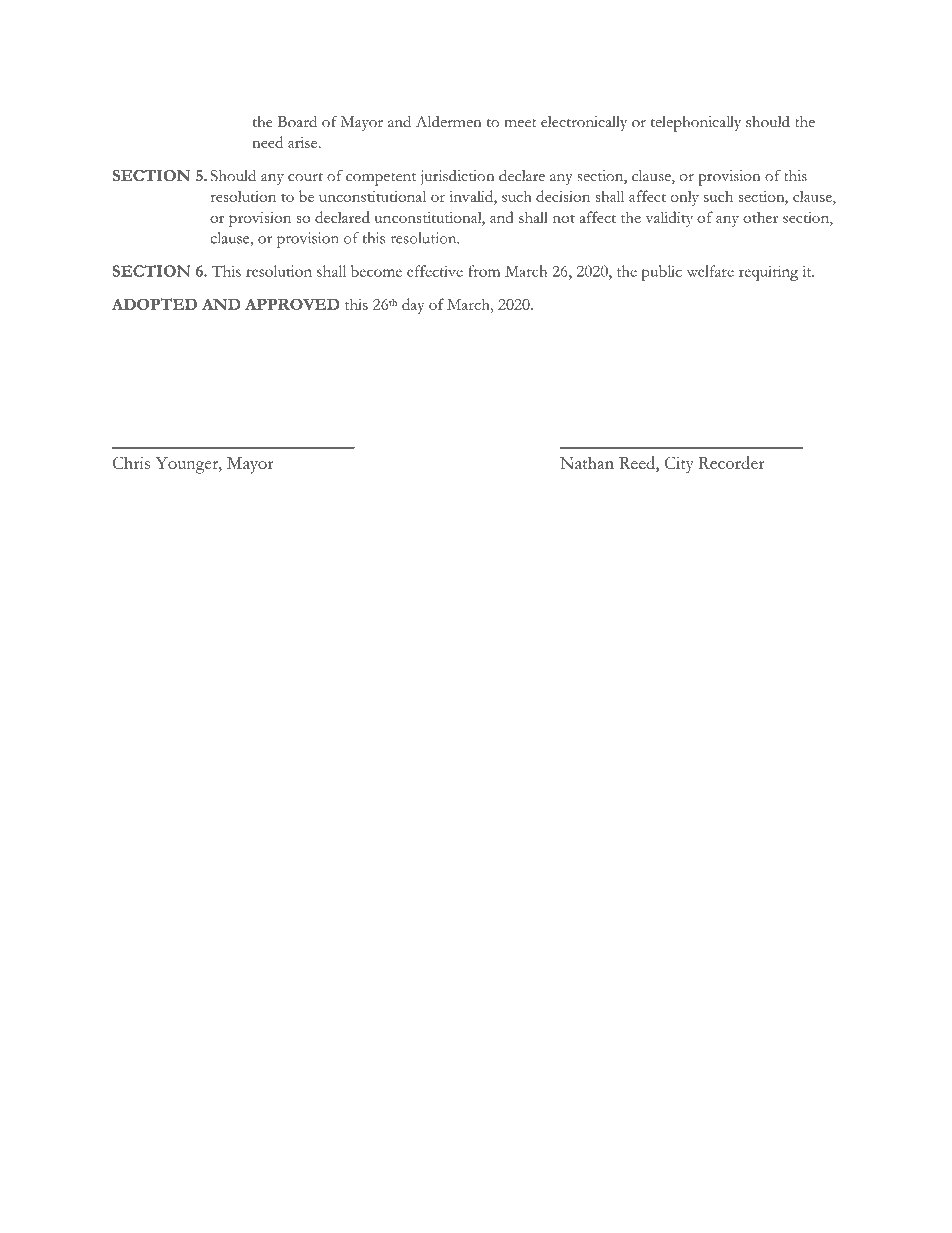  Describe the element at coordinates (154, 304) in the document. I see `ADOPTED` at that location.
